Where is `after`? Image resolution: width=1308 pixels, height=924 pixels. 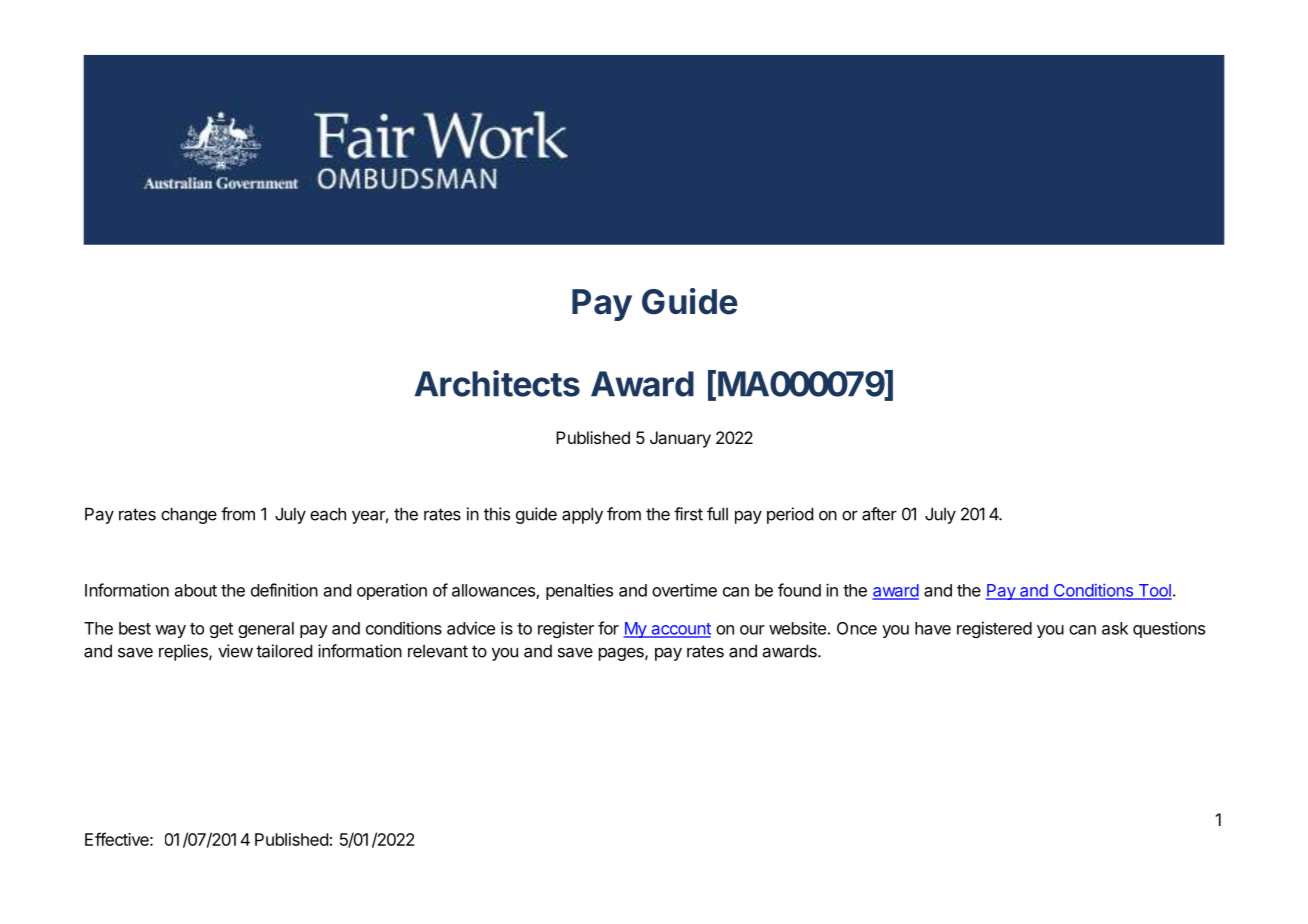
after is located at coordinates (879, 514).
